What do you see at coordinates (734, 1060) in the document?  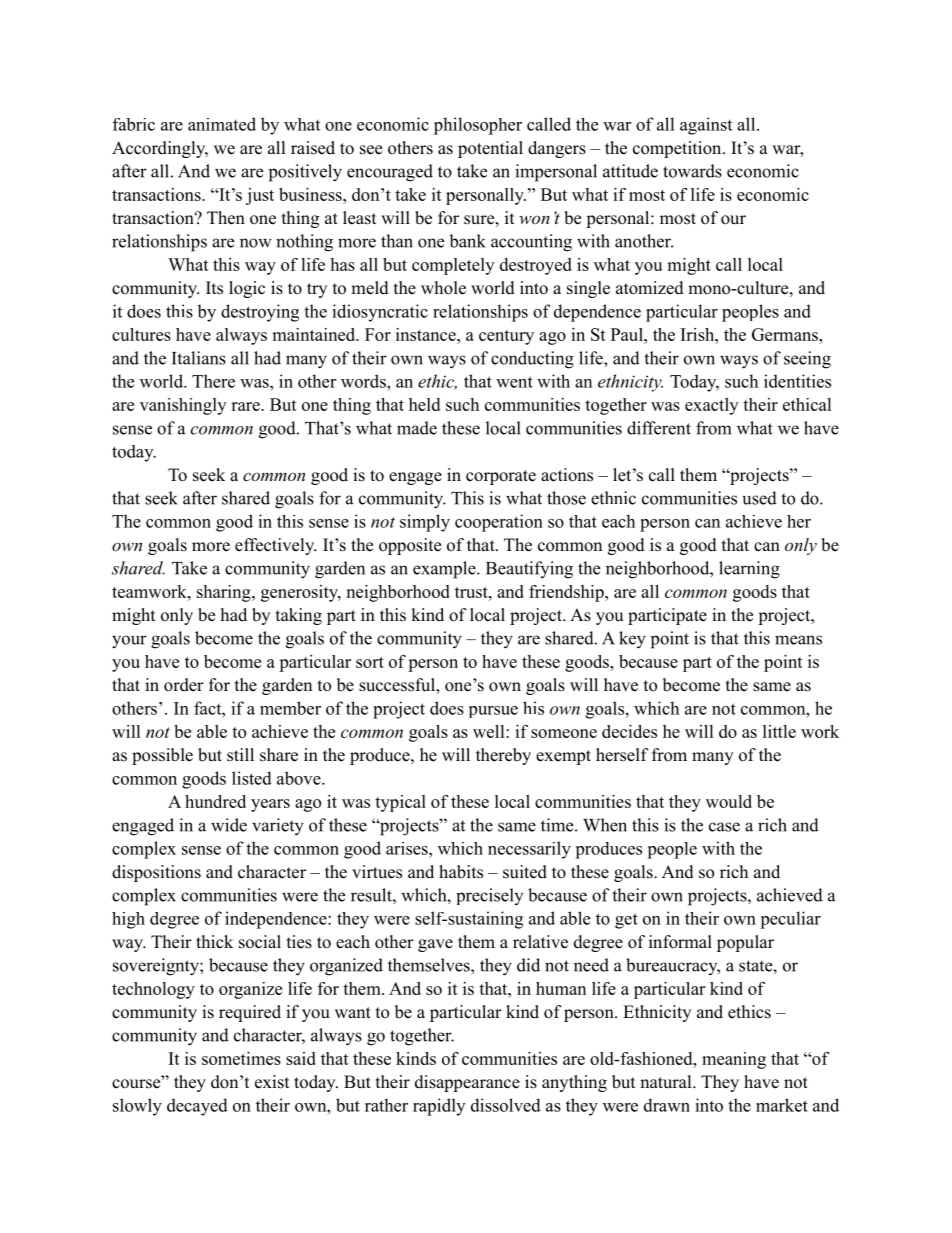 I see `meaning` at bounding box center [734, 1060].
